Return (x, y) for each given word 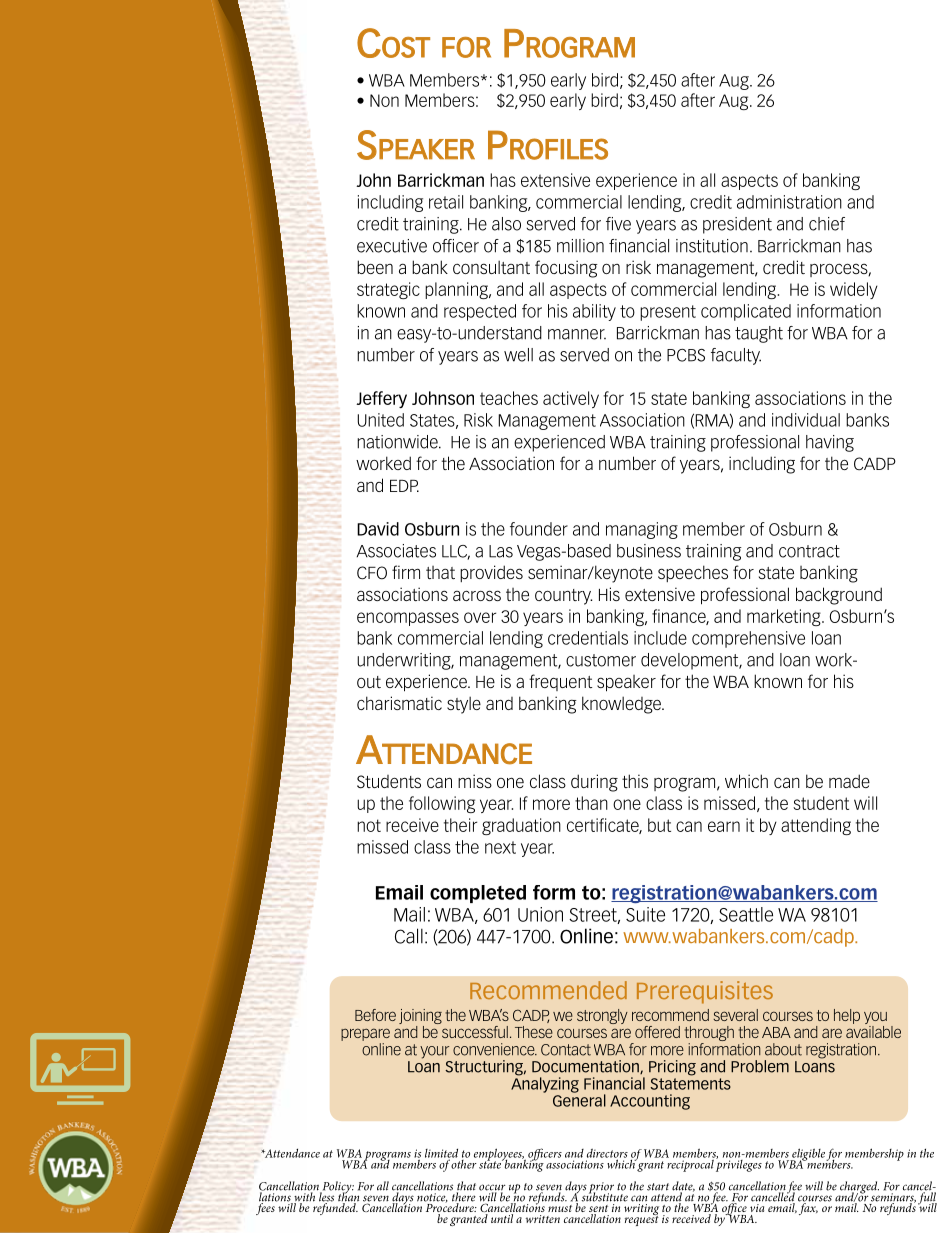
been (375, 267)
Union (540, 914)
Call (409, 936)
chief (827, 224)
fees (266, 1208)
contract (809, 551)
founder (539, 529)
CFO (372, 573)
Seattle (746, 914)
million (580, 246)
